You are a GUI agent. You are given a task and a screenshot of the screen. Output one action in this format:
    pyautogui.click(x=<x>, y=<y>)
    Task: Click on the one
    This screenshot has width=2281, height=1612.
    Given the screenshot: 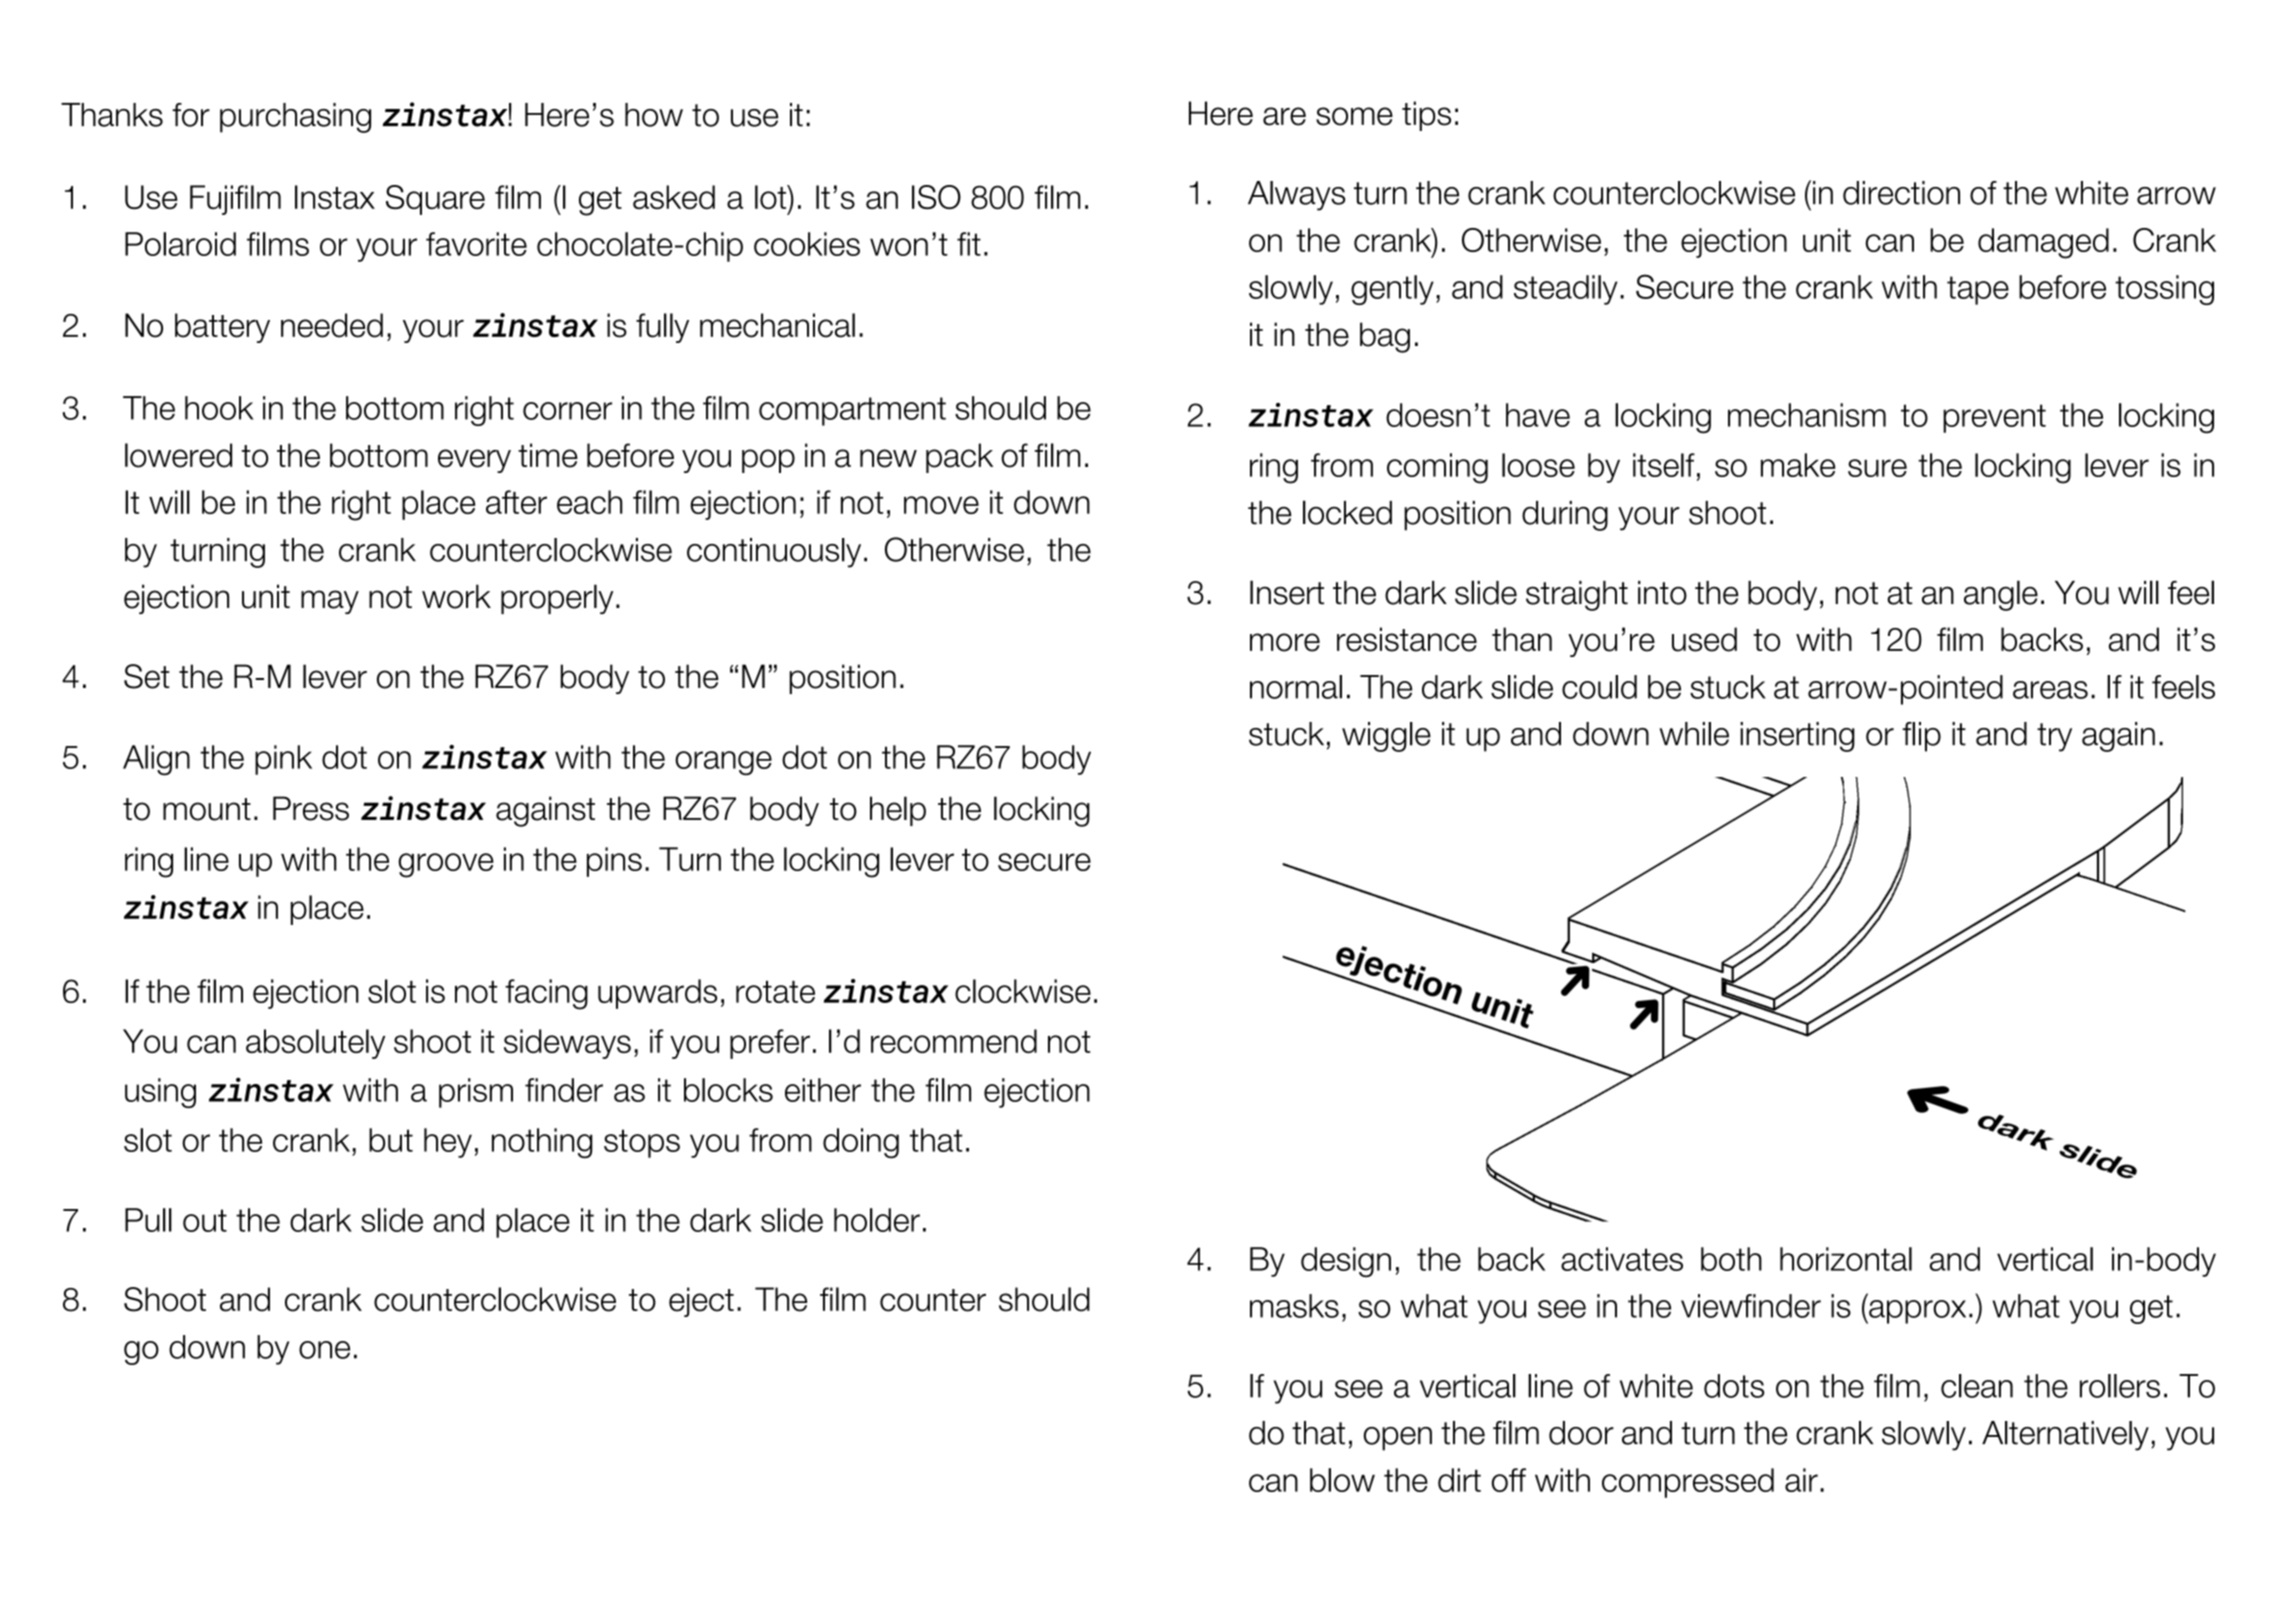 What is the action you would take?
    pyautogui.click(x=324, y=1350)
